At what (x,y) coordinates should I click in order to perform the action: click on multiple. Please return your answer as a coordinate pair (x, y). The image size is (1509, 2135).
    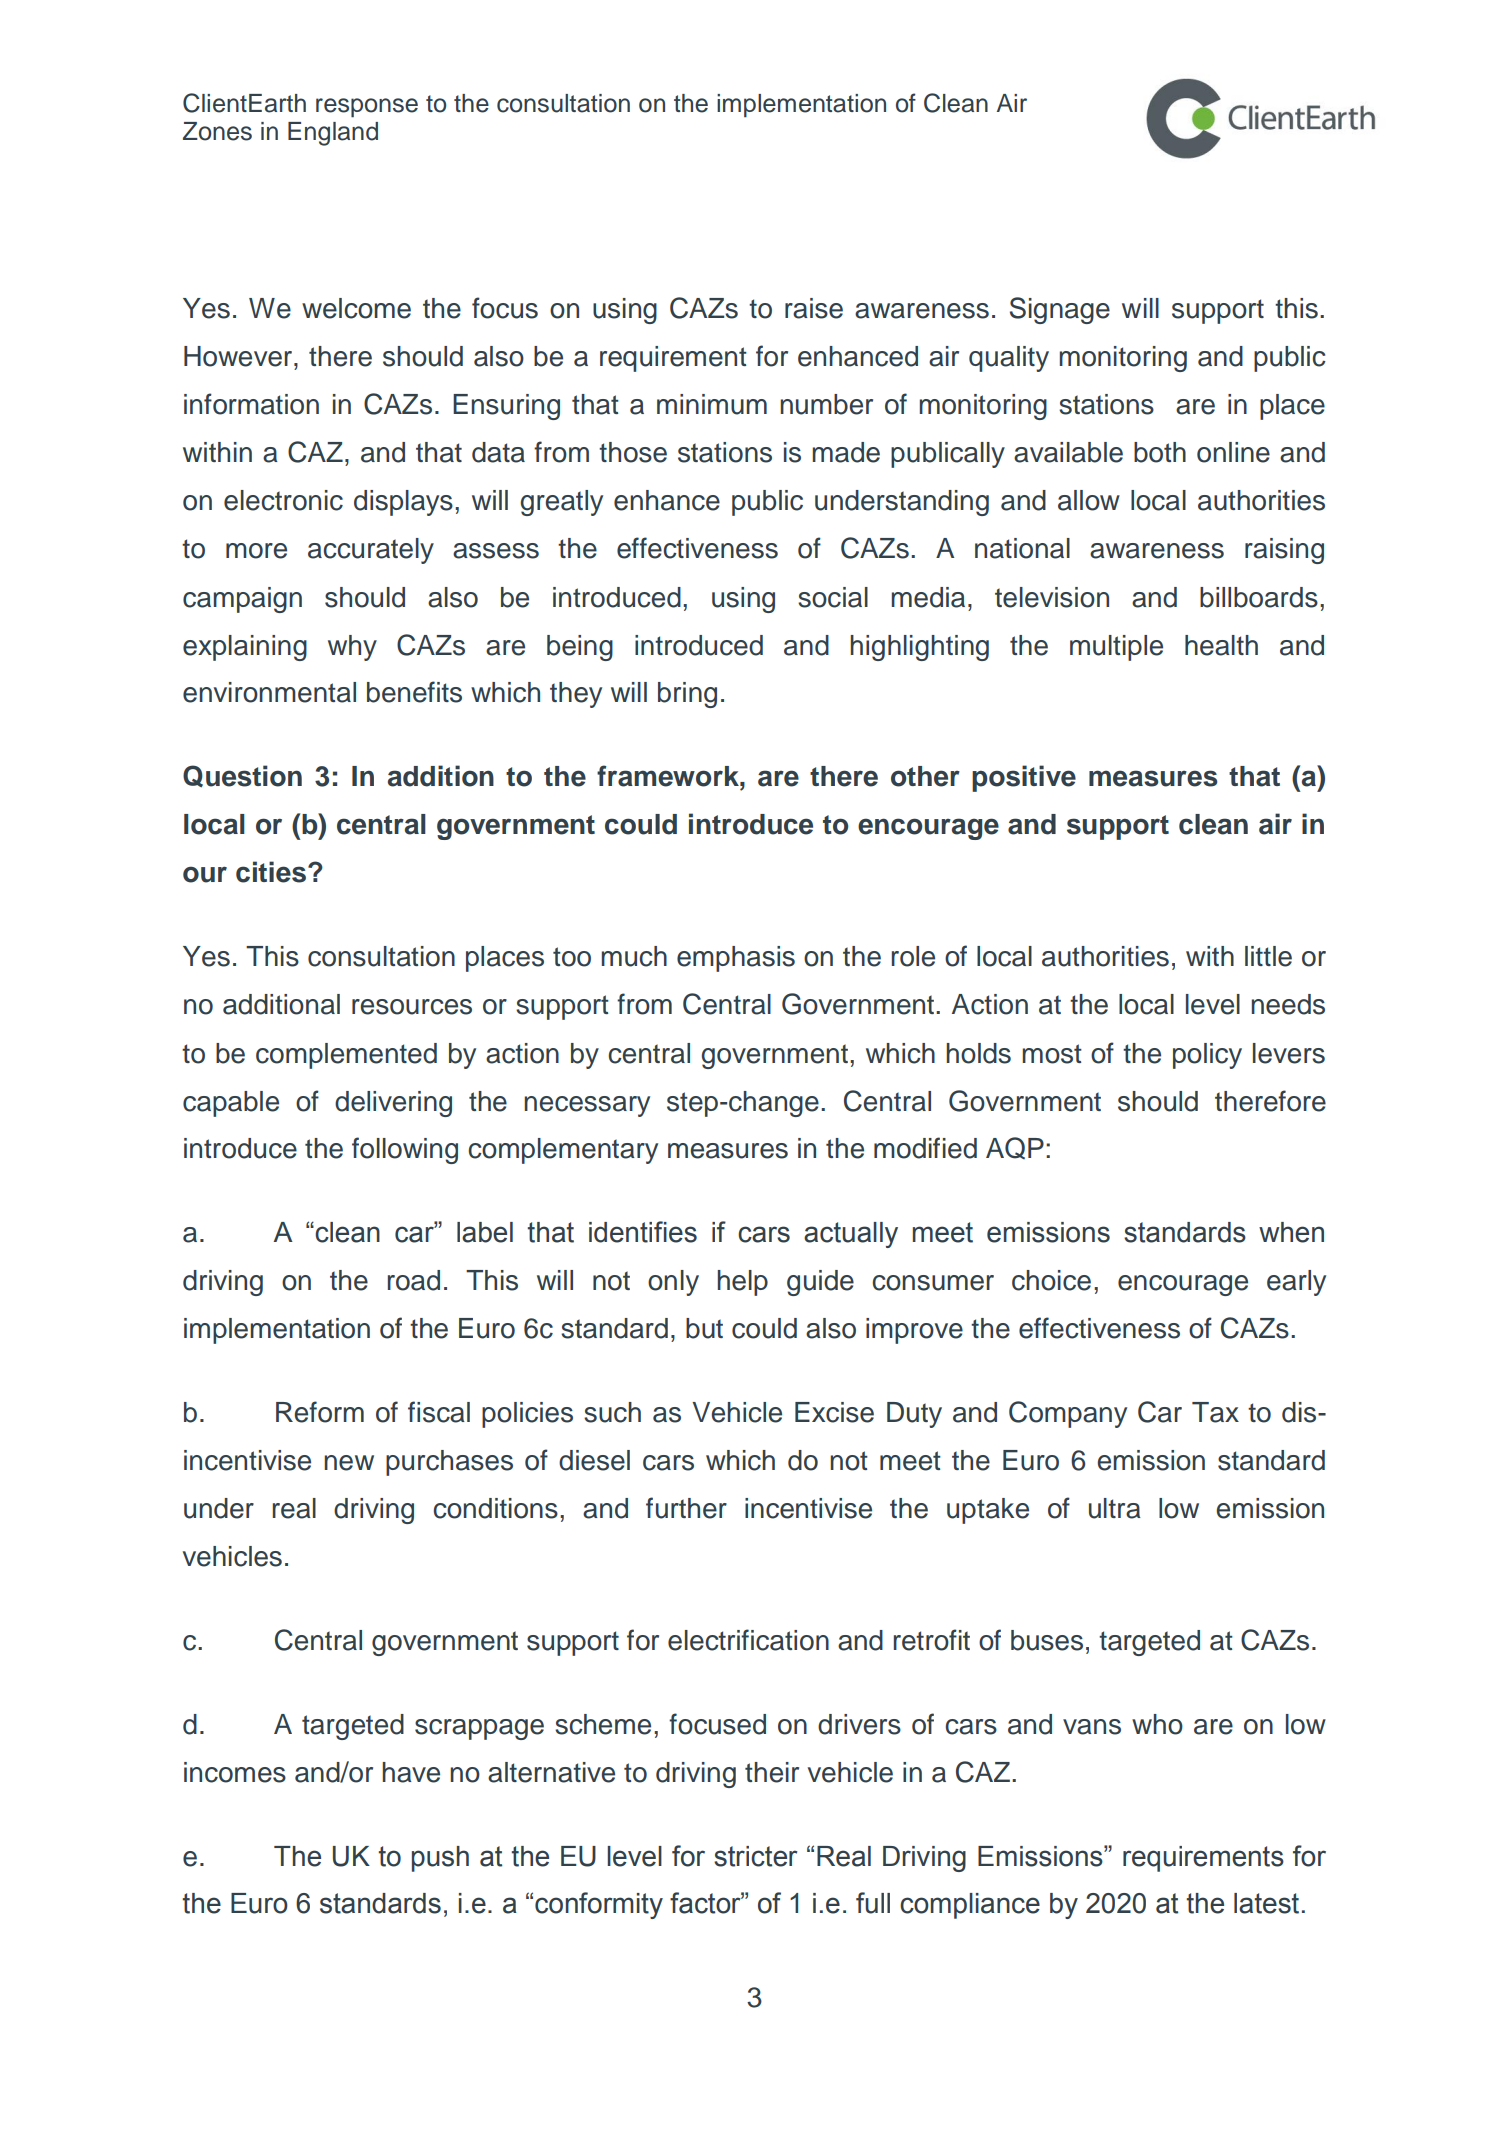
    Looking at the image, I should click on (1116, 648).
